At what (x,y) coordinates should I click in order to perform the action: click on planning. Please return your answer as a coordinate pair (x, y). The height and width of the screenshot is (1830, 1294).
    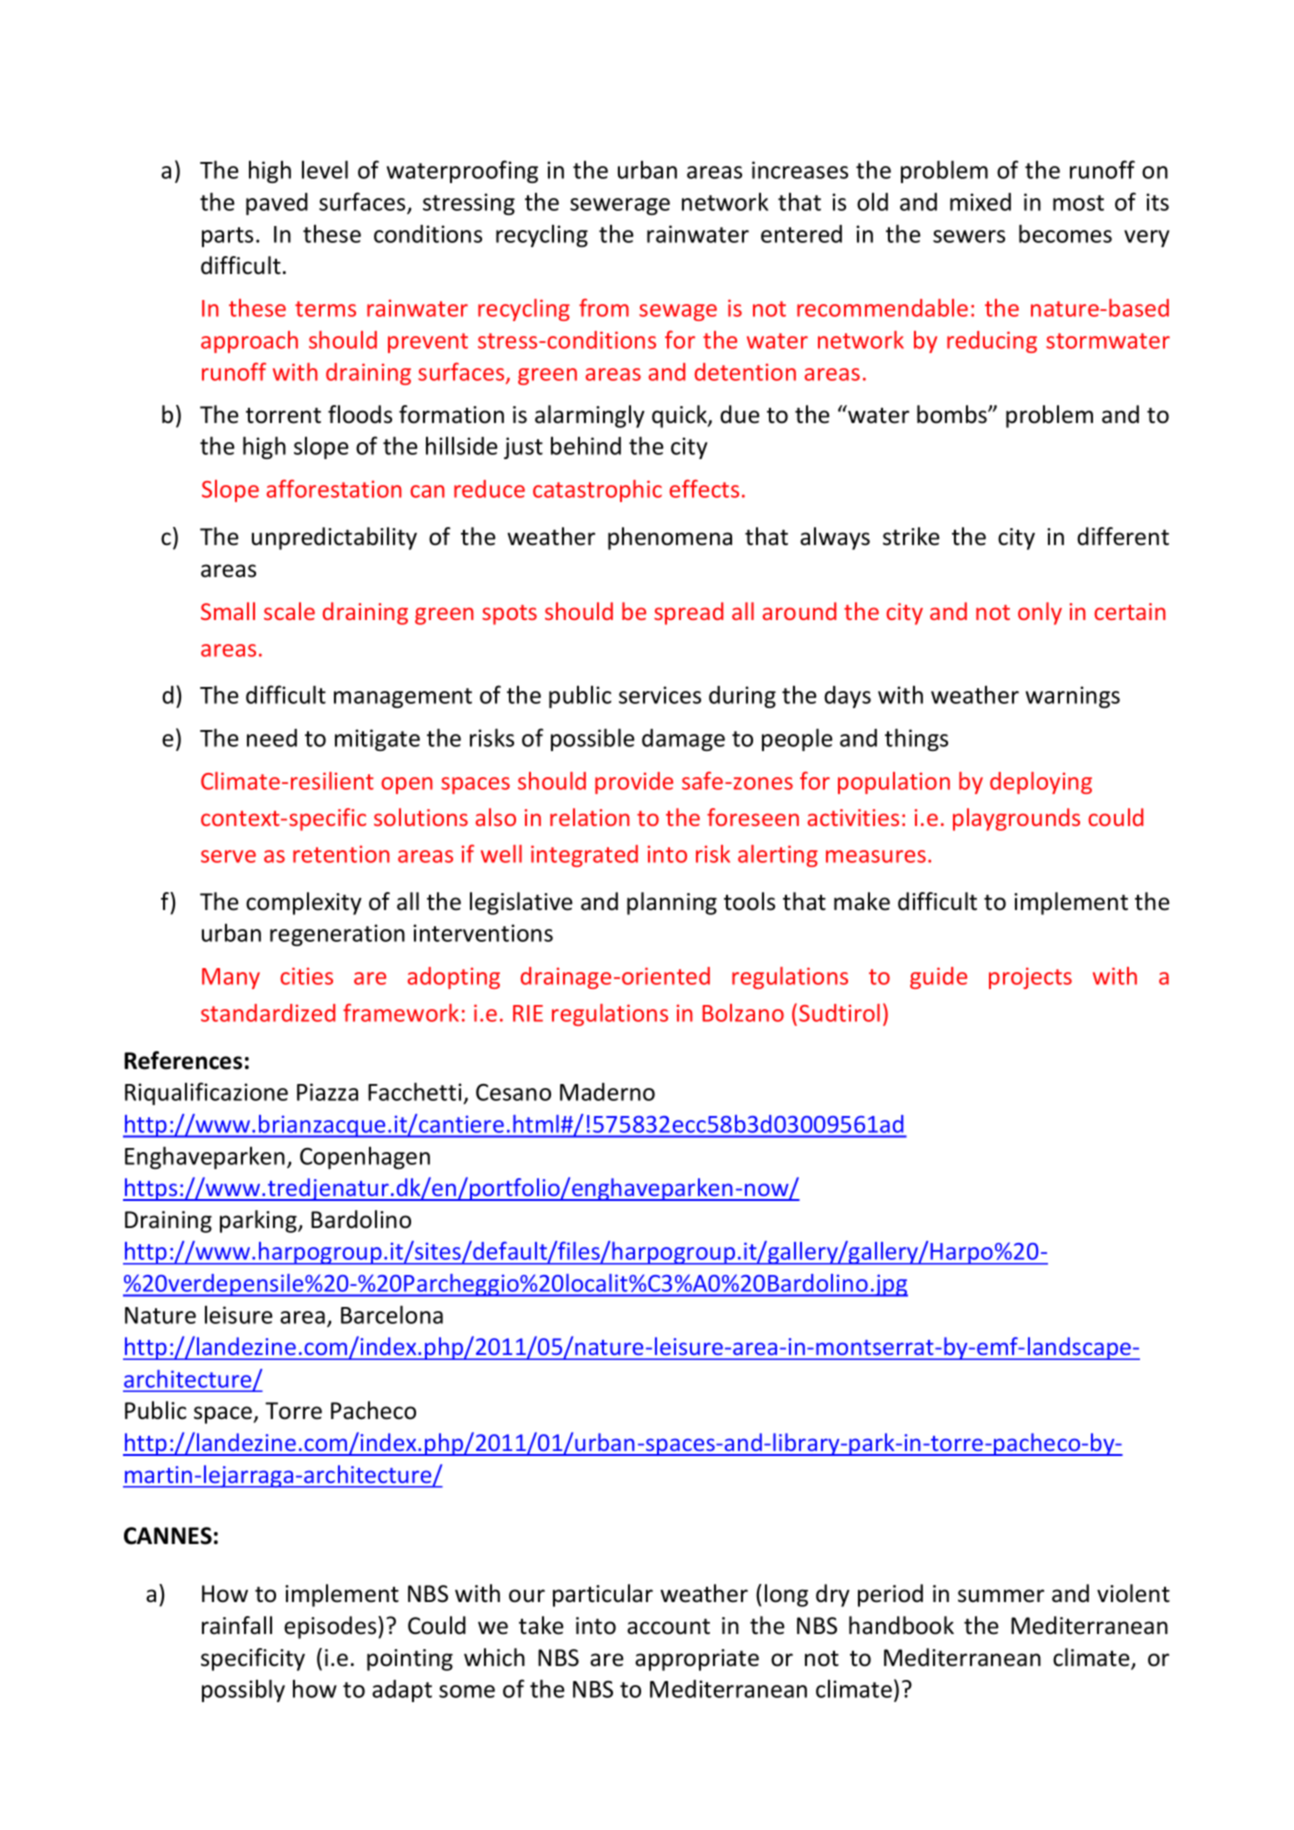
    Looking at the image, I should click on (672, 903).
